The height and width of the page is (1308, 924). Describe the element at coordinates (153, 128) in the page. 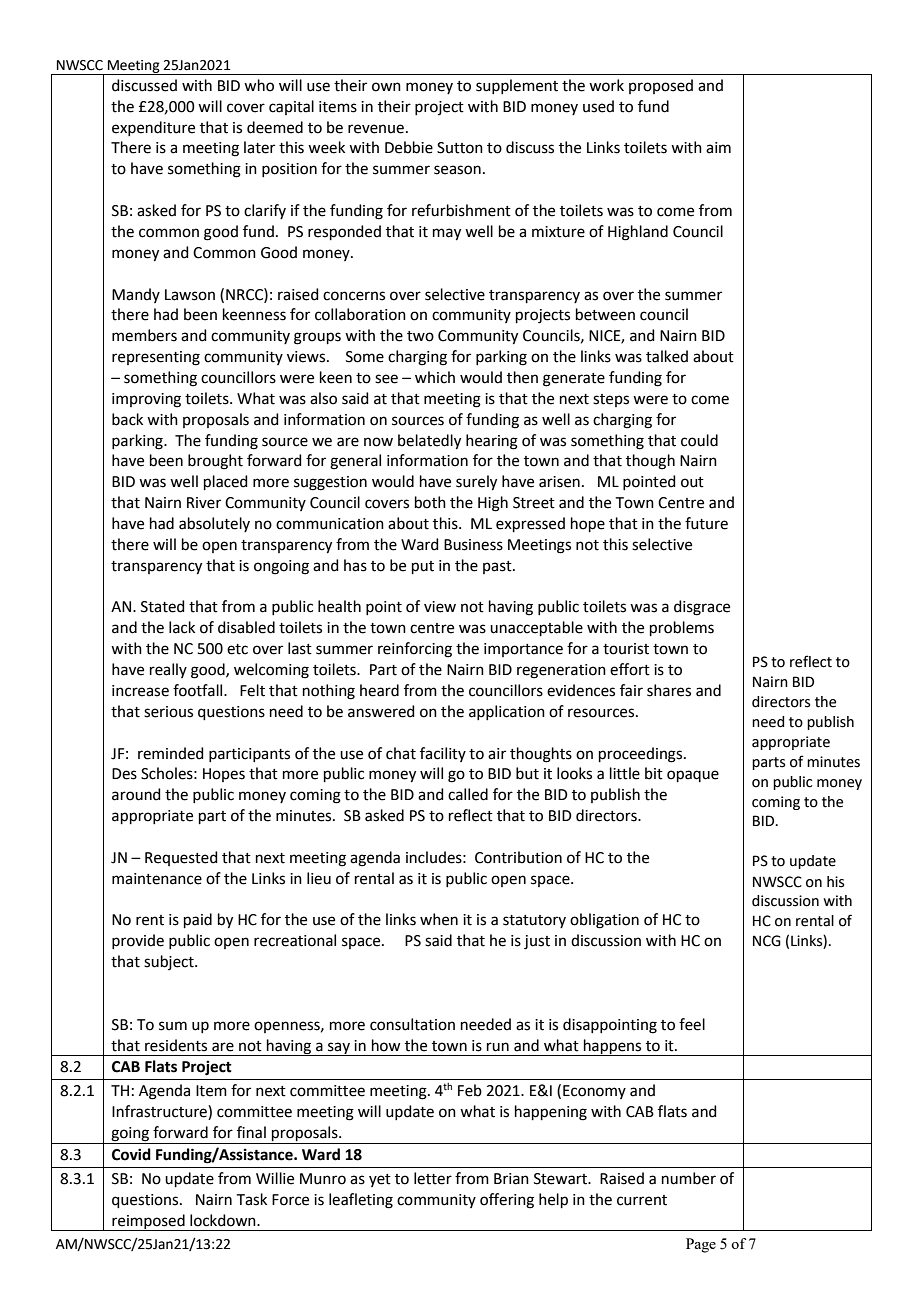

I see `expenditure` at that location.
